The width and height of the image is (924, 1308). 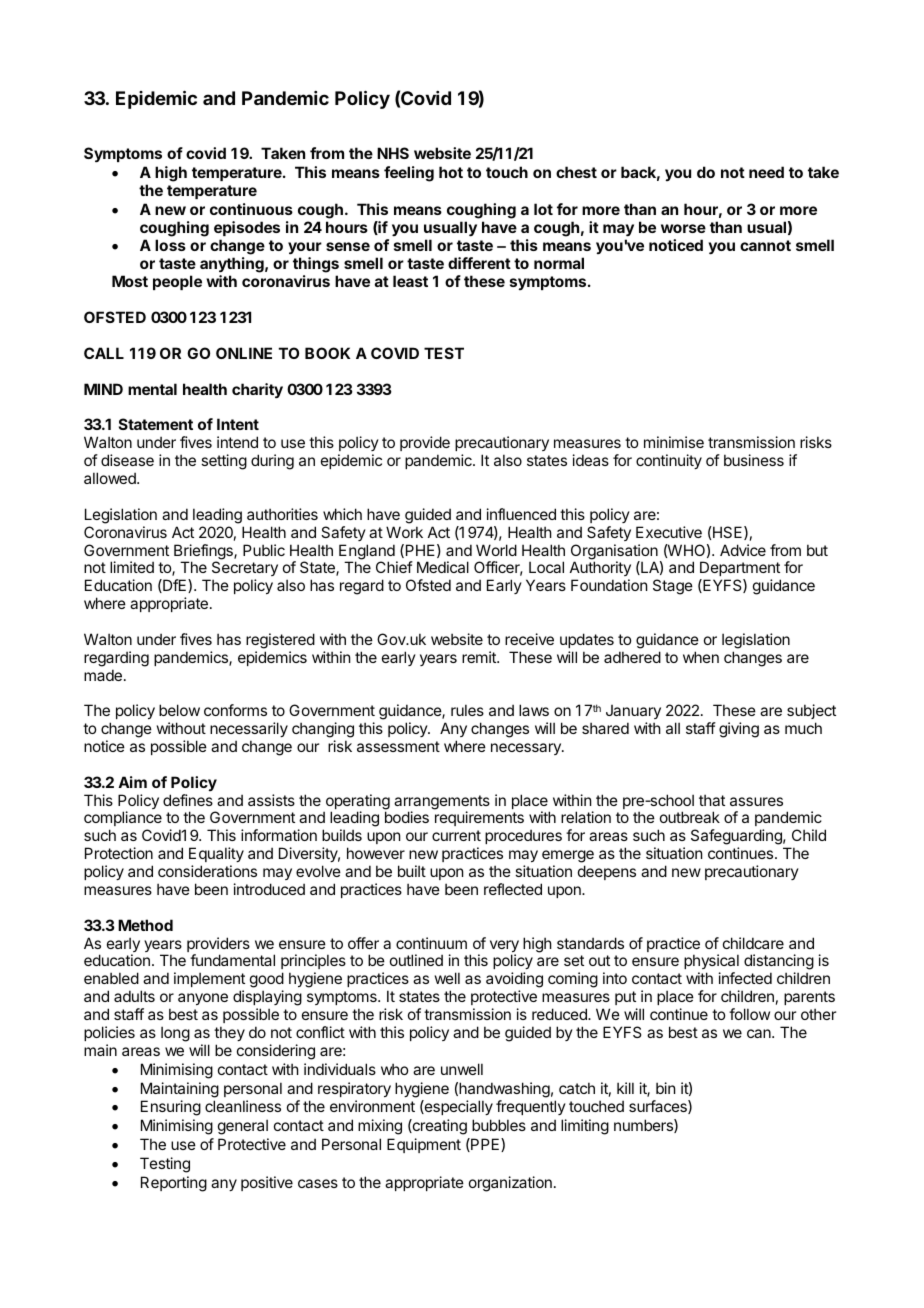 What do you see at coordinates (451, 172) in the image?
I see `hot` at bounding box center [451, 172].
